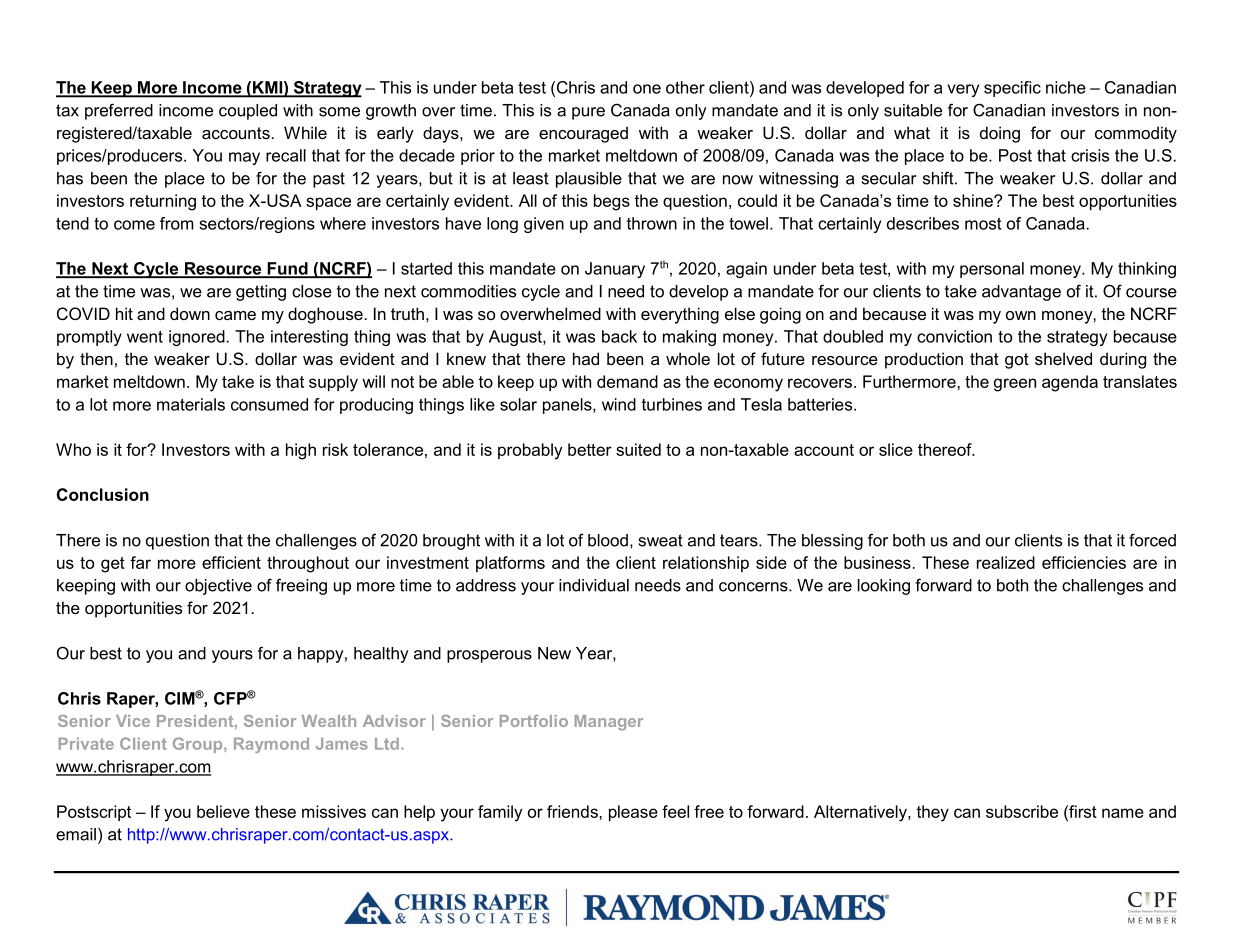  I want to click on prosperous, so click(489, 656).
